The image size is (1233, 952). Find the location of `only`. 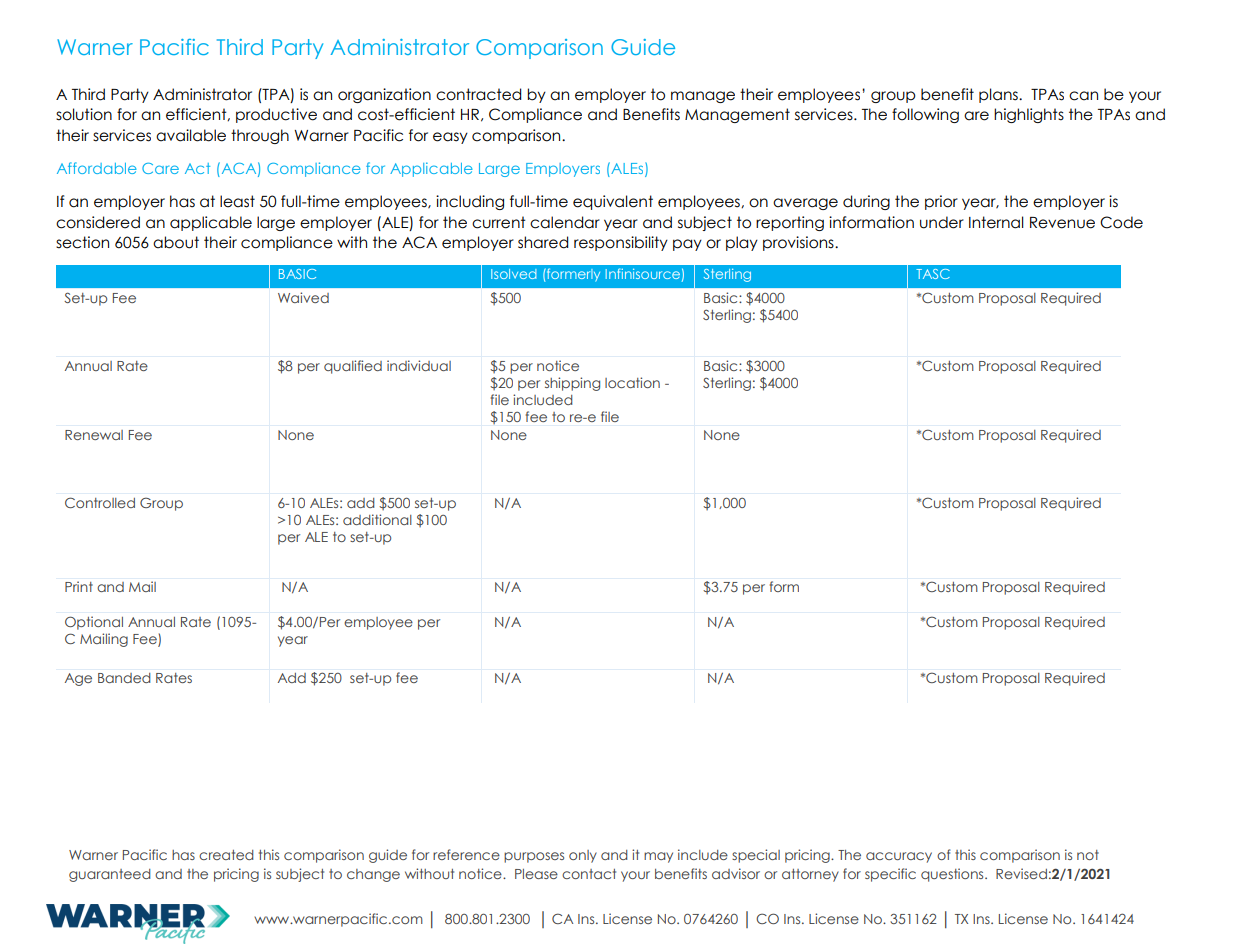

only is located at coordinates (583, 856).
